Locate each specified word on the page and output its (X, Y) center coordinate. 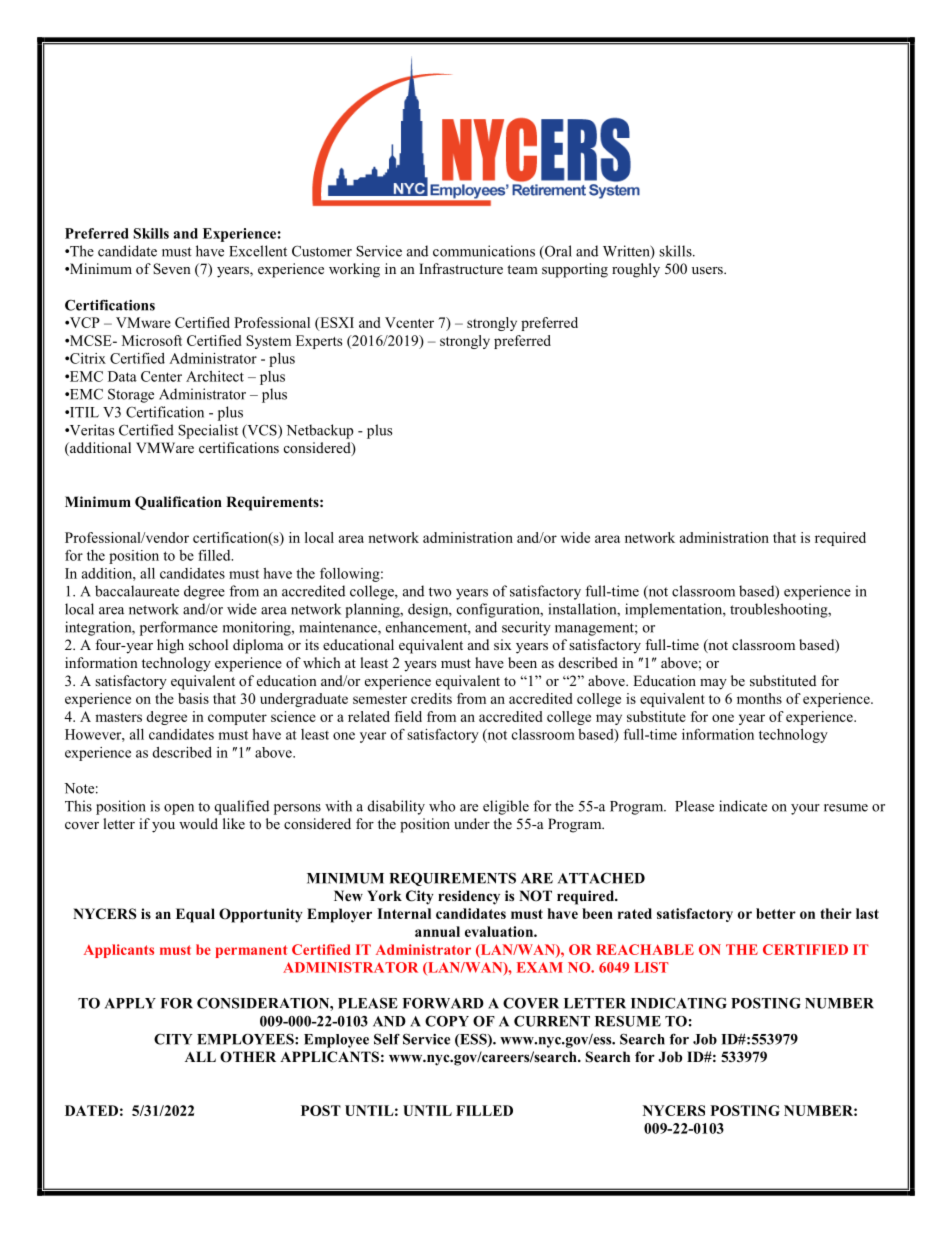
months (759, 698)
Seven (172, 269)
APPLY (130, 1003)
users (708, 270)
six (503, 644)
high (170, 646)
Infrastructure (461, 268)
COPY (447, 1021)
